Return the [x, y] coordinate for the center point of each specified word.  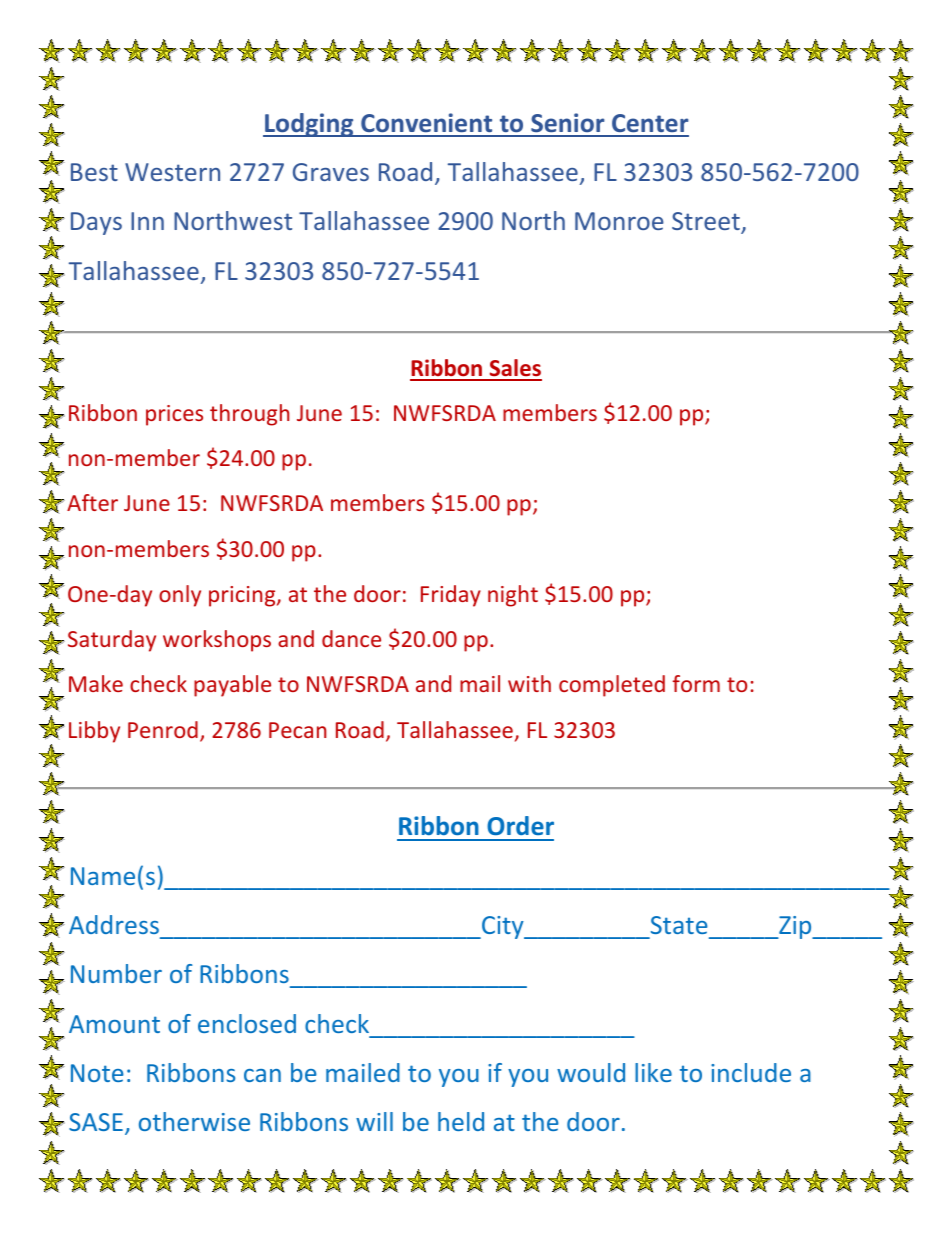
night [513, 596]
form [696, 683]
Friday [451, 596]
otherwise [194, 1121]
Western [172, 172]
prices [174, 415]
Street [707, 223]
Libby [94, 732]
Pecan [297, 730]
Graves [331, 172]
